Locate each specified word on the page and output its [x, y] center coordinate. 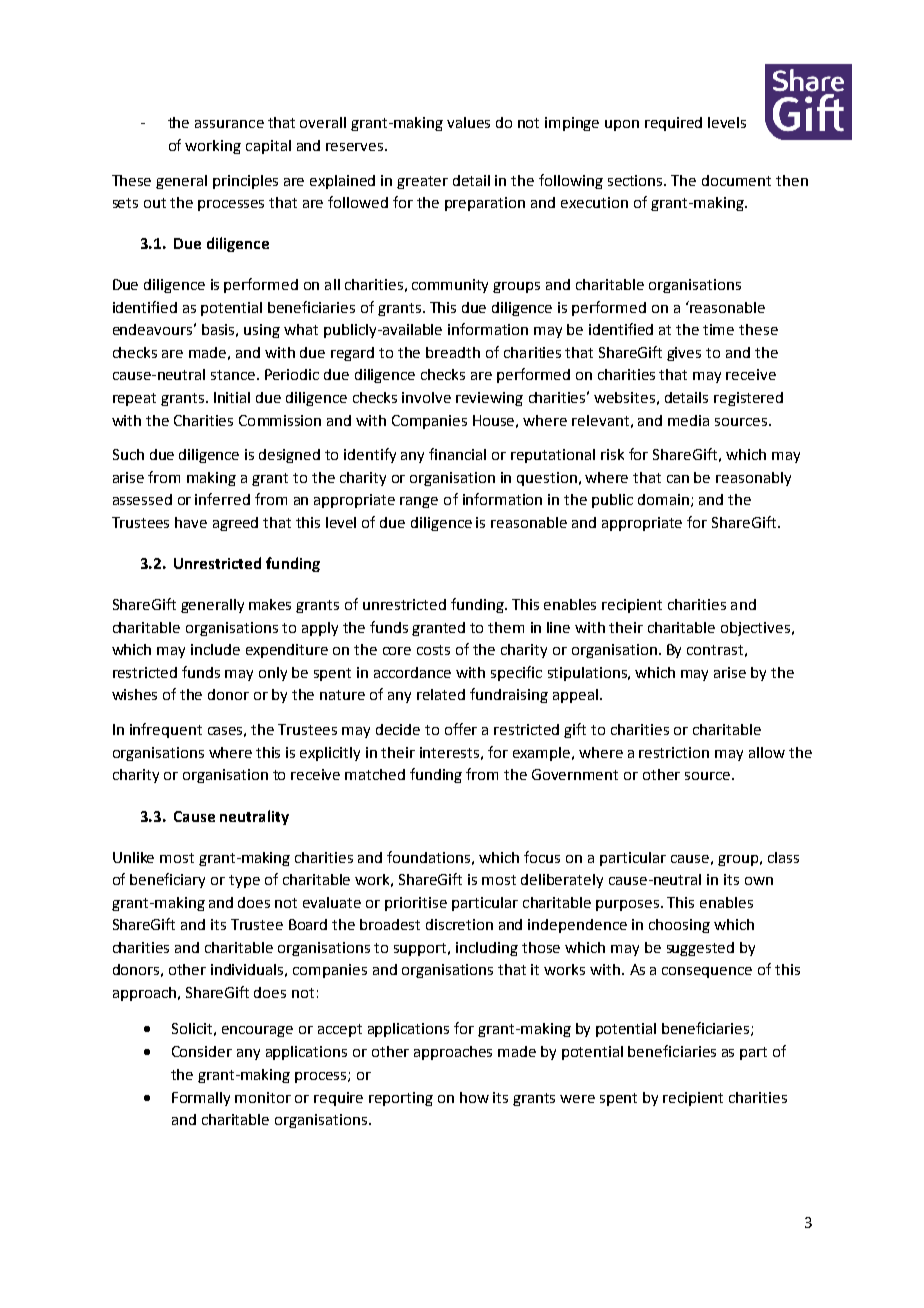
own [759, 881]
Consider [202, 1051]
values [468, 122]
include [215, 649]
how [474, 1097]
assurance [229, 124]
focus [542, 857]
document [736, 180]
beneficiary [167, 880]
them [506, 627]
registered [748, 399]
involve [426, 397]
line [558, 627]
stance [234, 375]
